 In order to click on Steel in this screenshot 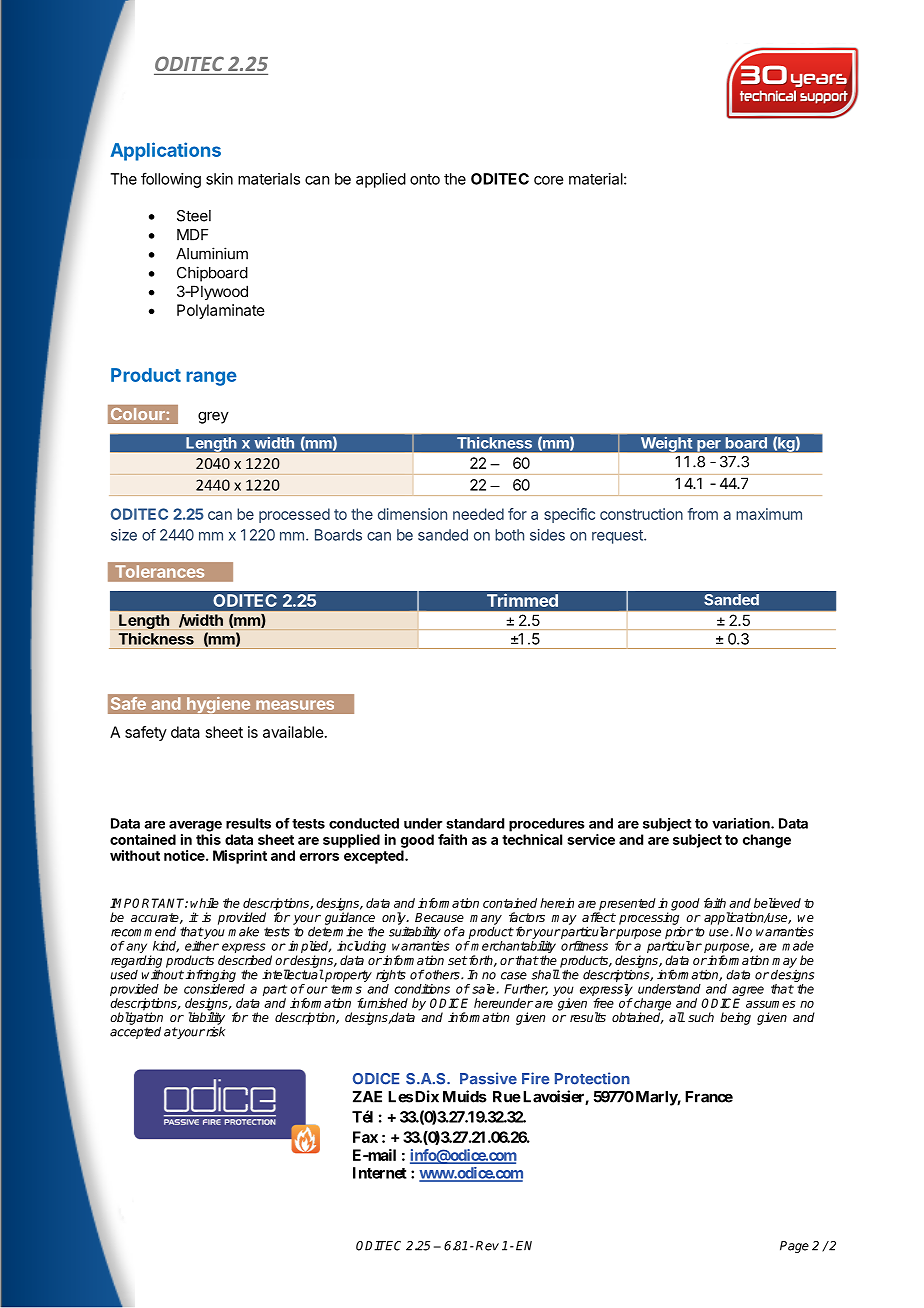, I will do `click(194, 216)`.
